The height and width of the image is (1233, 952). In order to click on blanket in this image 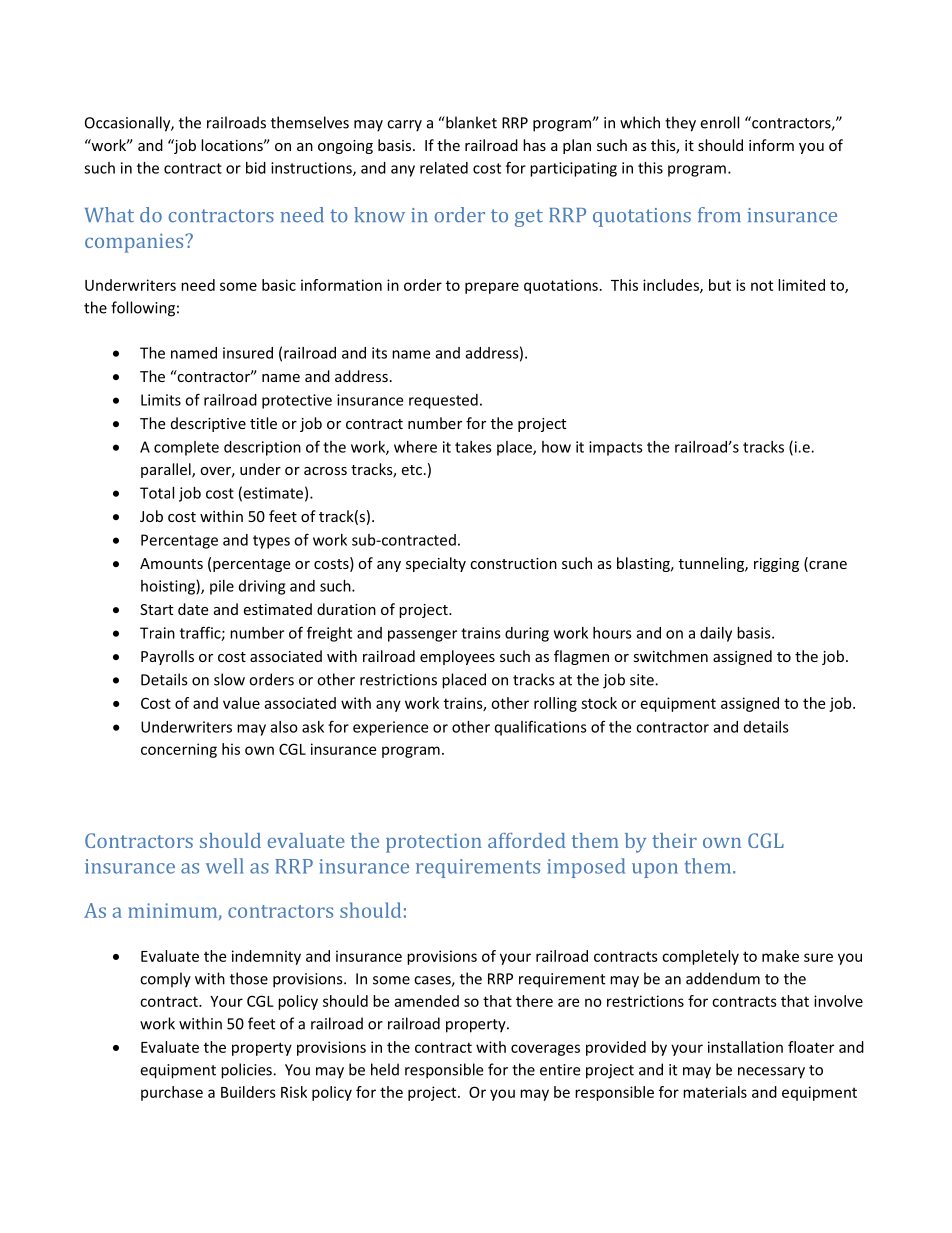, I will do `click(470, 122)`.
